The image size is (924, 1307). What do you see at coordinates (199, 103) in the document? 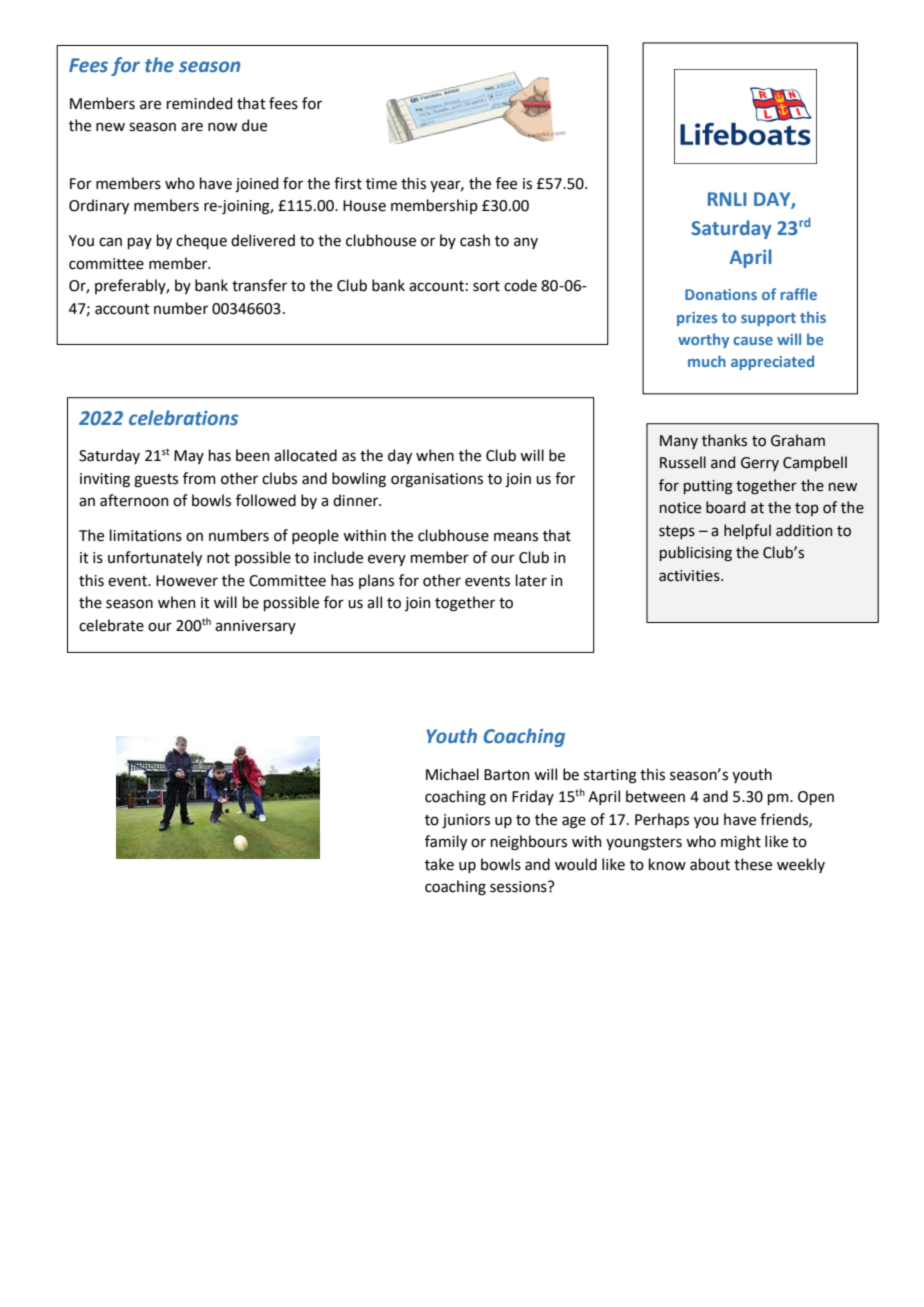
I see `reminded` at bounding box center [199, 103].
